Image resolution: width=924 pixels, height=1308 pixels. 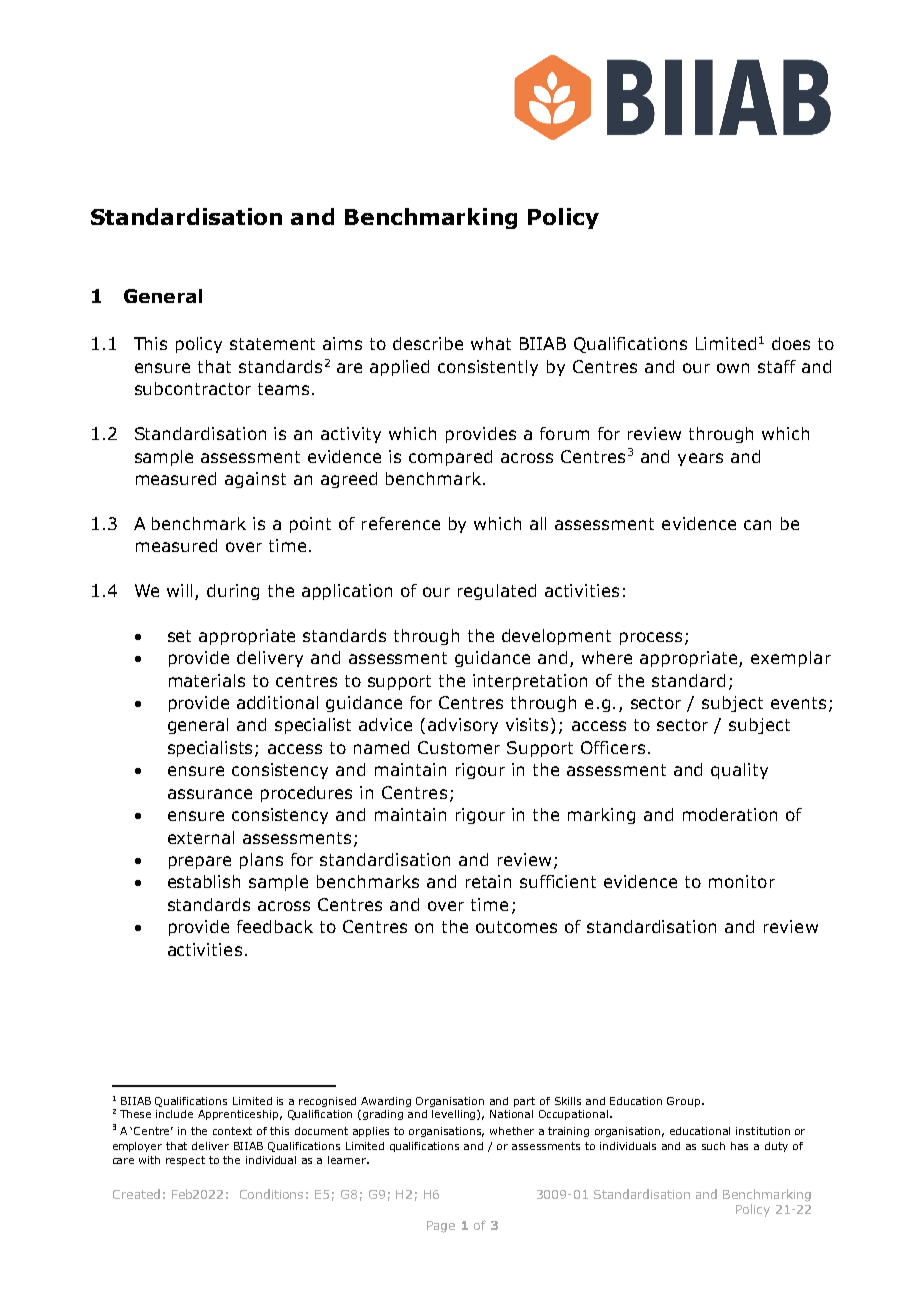 I want to click on Customer, so click(x=459, y=747).
